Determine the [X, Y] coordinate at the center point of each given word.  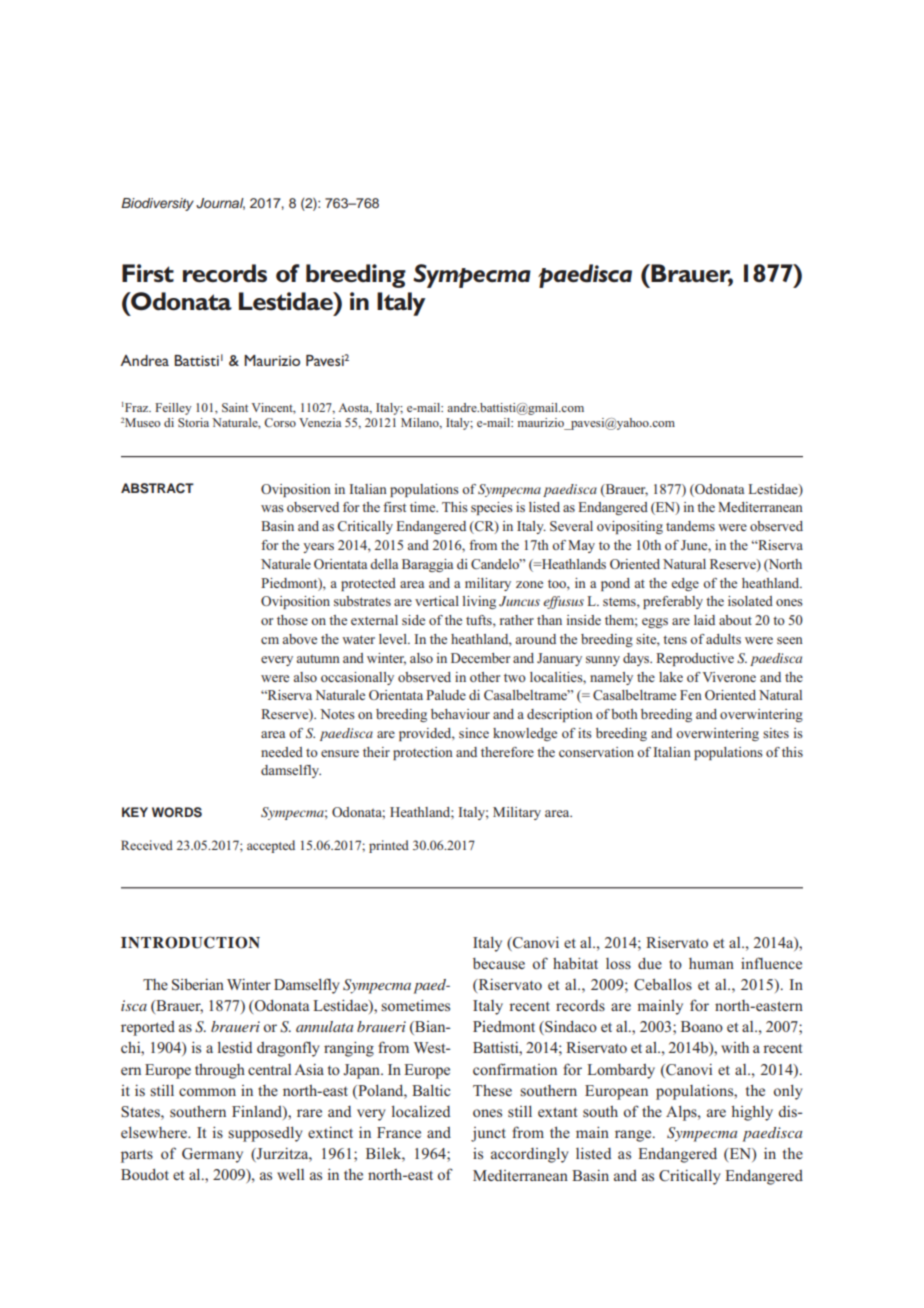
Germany [212, 1155]
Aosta [355, 408]
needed [282, 752]
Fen [691, 695]
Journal [220, 204]
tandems [690, 526]
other [485, 677]
